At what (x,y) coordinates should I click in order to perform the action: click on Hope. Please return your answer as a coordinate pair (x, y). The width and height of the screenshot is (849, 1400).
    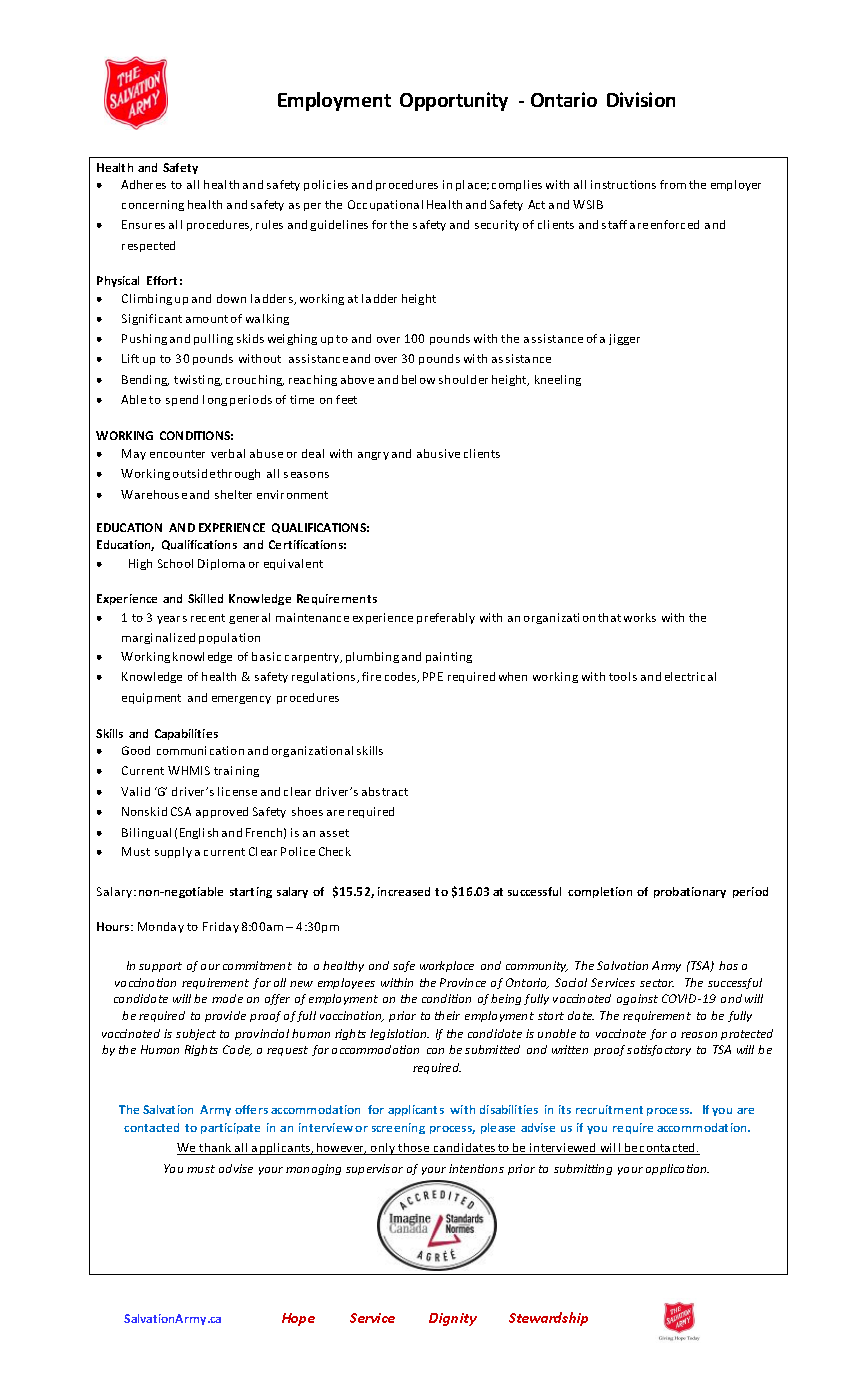
    Looking at the image, I should click on (298, 1319).
